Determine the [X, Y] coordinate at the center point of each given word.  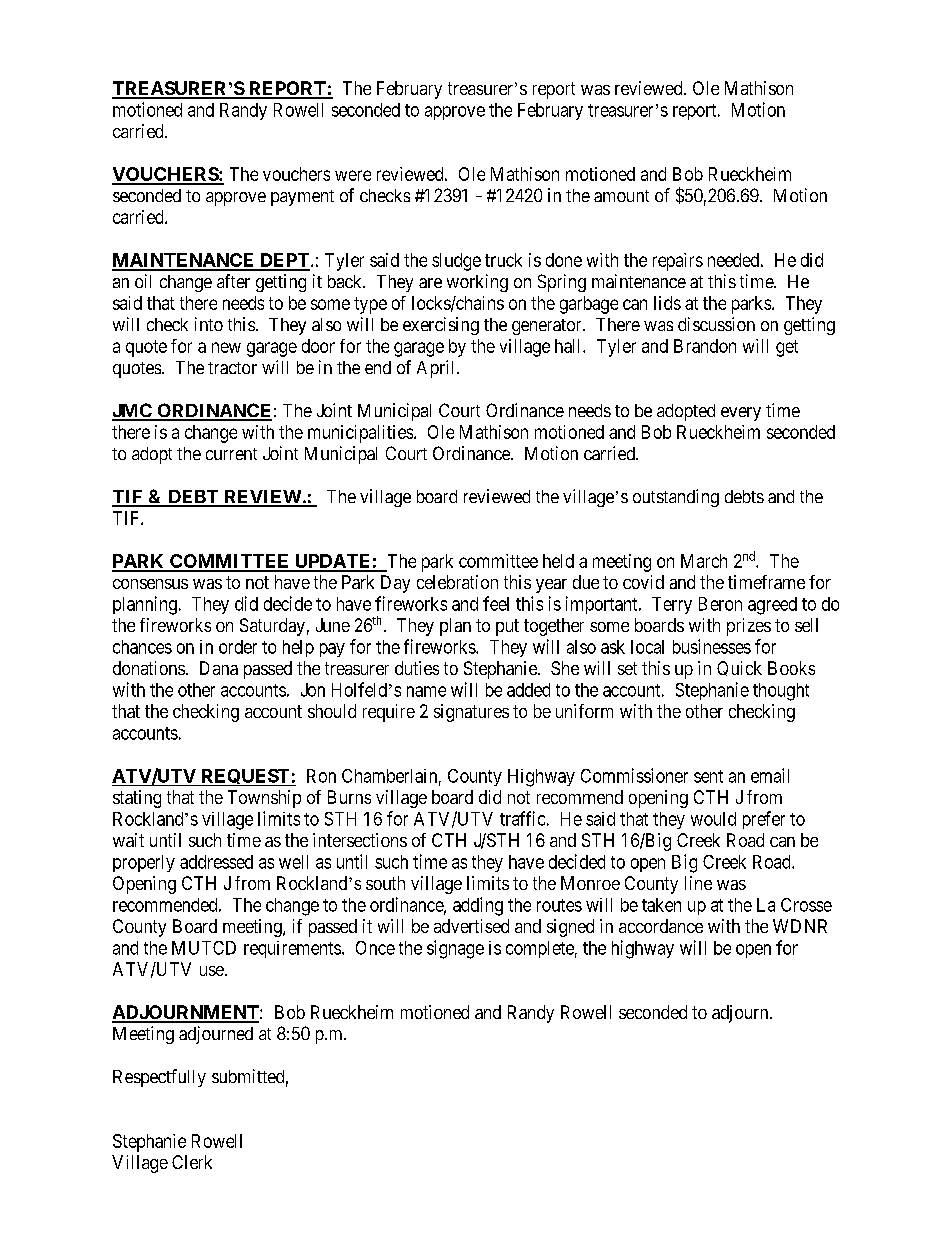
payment [302, 198]
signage [455, 949]
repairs [678, 262]
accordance [661, 926]
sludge [456, 262]
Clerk [192, 1162]
